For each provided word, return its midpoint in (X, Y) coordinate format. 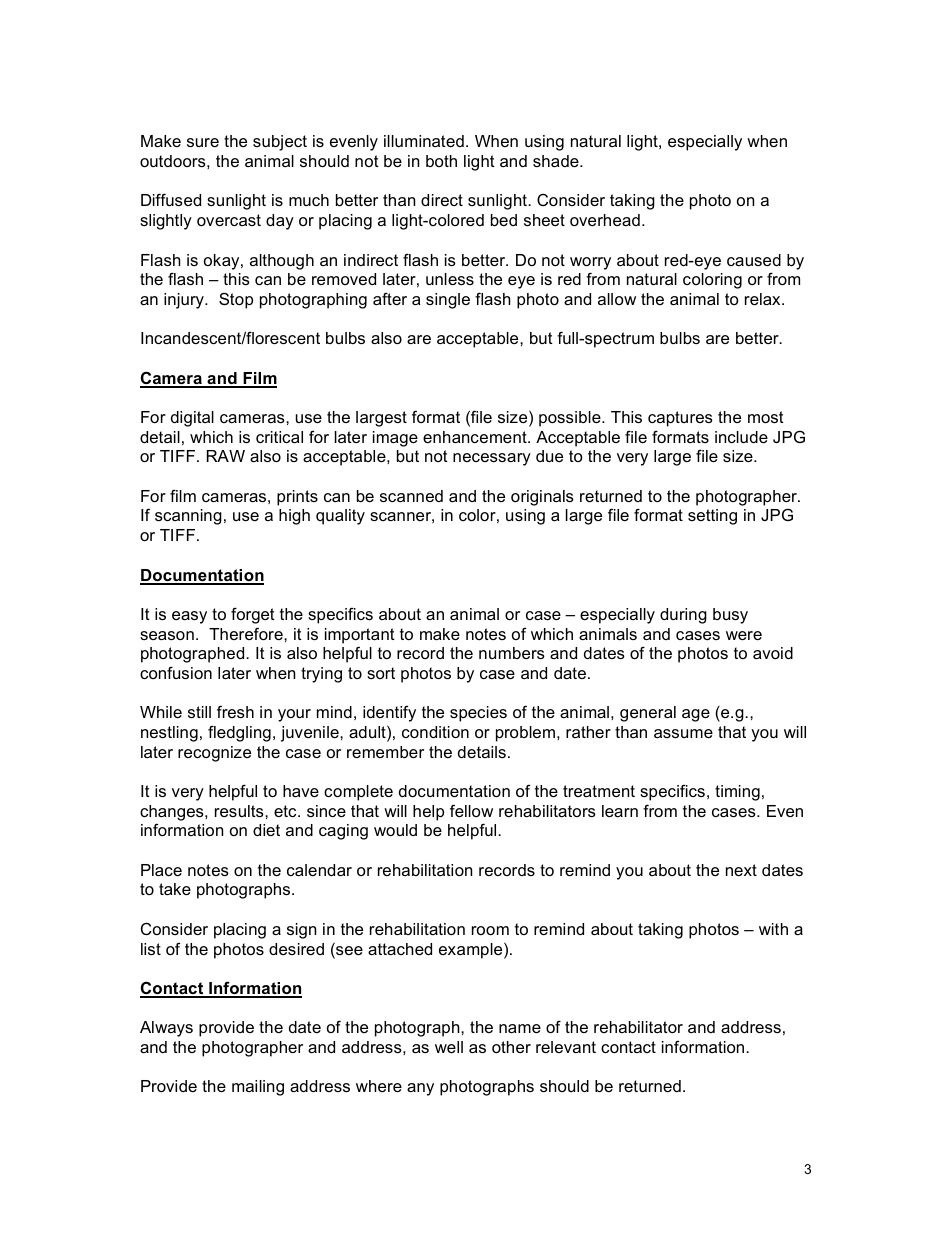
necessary (492, 459)
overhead (605, 220)
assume (683, 733)
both (441, 161)
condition (435, 732)
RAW (226, 456)
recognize (214, 754)
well (449, 1047)
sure (203, 142)
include (741, 437)
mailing (258, 1088)
